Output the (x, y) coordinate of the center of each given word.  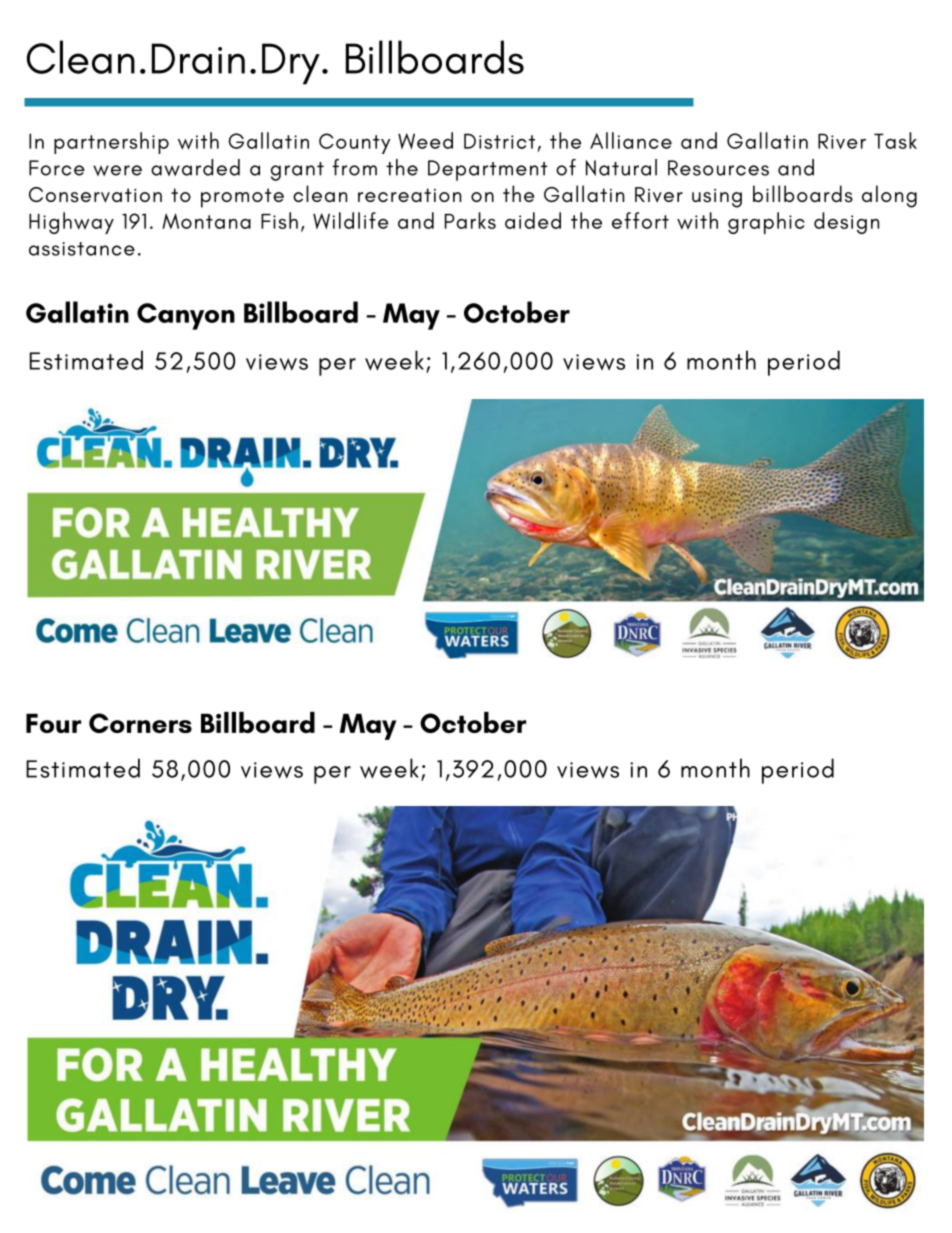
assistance (82, 249)
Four (53, 723)
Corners (140, 723)
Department (488, 170)
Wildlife (350, 221)
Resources (718, 168)
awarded (195, 167)
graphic (766, 223)
